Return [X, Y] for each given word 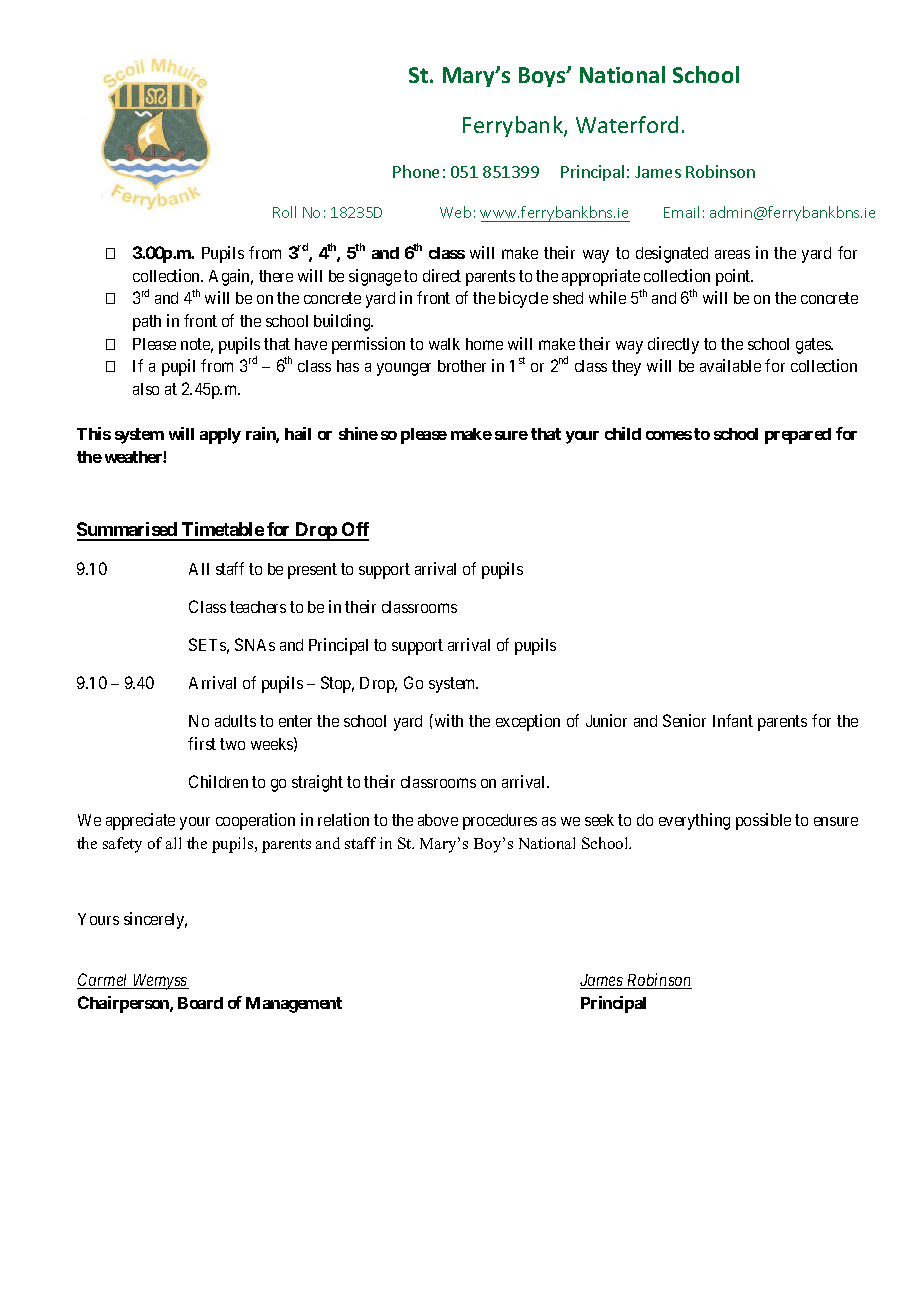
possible [763, 821]
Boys [543, 77]
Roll [284, 212]
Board [200, 1003]
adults [235, 721]
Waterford [627, 124]
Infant [733, 720]
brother [462, 366]
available [730, 365]
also [146, 389]
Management [294, 1005]
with [447, 720]
